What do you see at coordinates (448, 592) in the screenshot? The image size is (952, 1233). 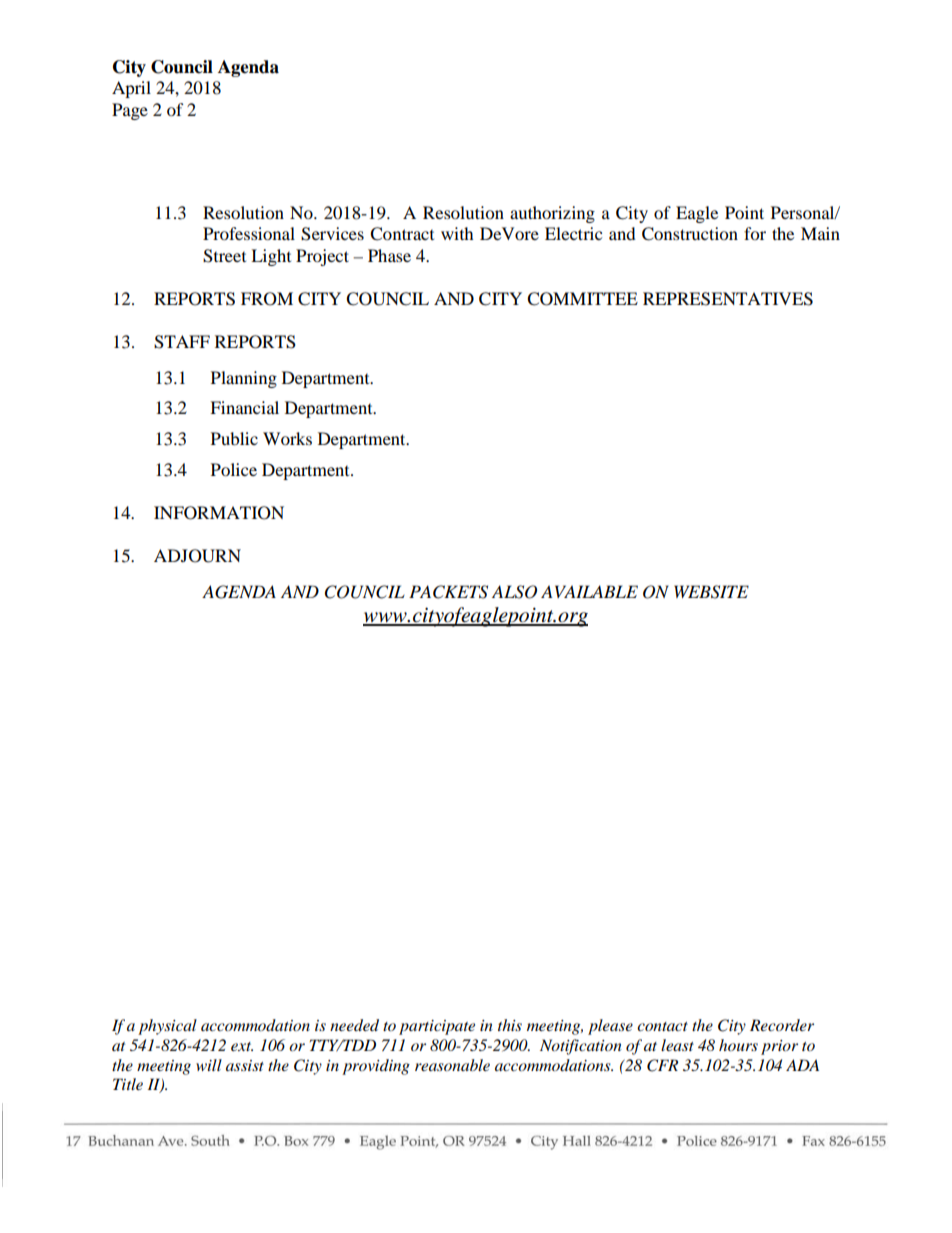 I see `PACKETS` at bounding box center [448, 592].
